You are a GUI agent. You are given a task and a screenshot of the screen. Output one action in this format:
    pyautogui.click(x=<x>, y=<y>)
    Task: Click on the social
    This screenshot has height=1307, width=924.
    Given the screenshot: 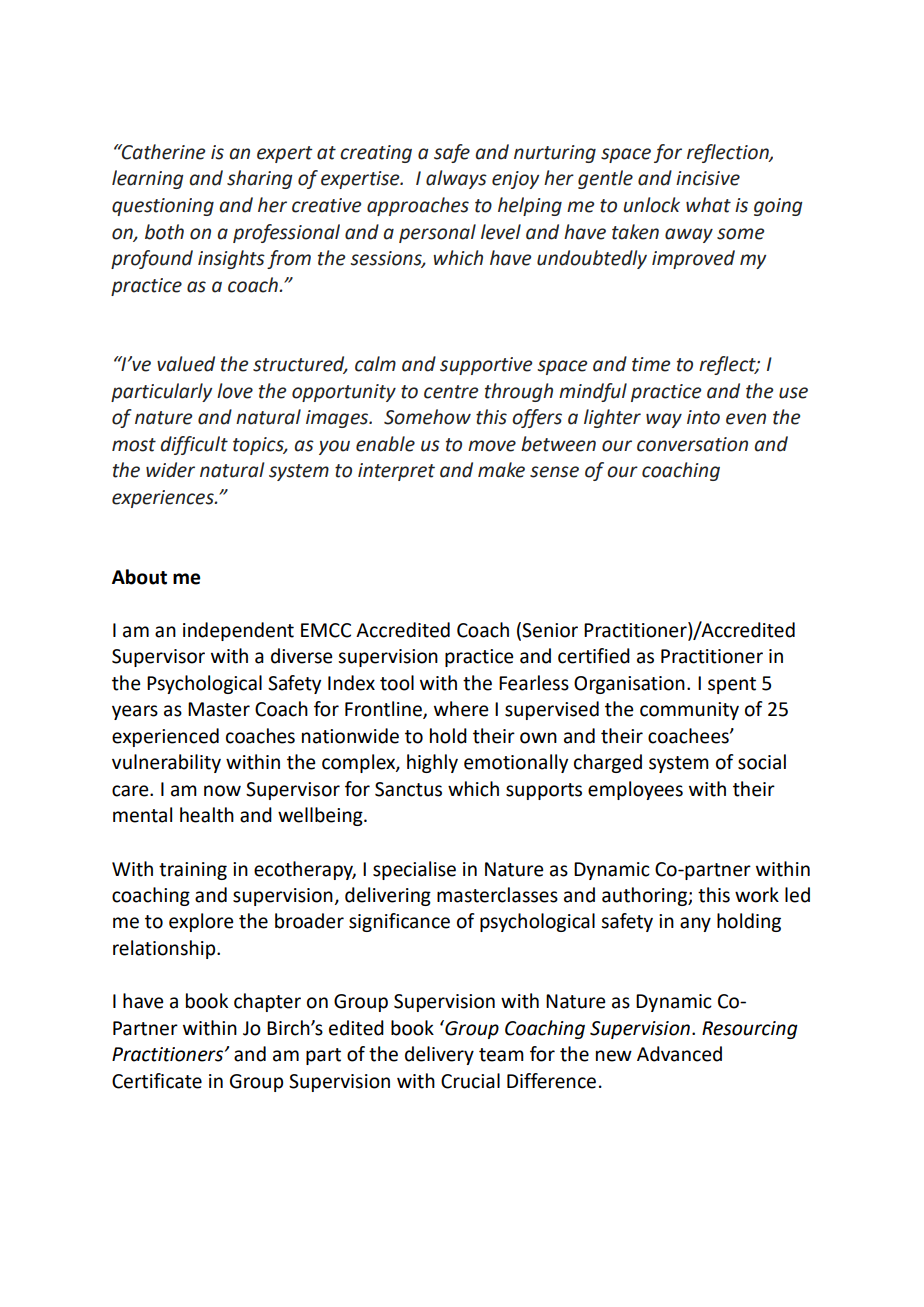 What is the action you would take?
    pyautogui.click(x=762, y=762)
